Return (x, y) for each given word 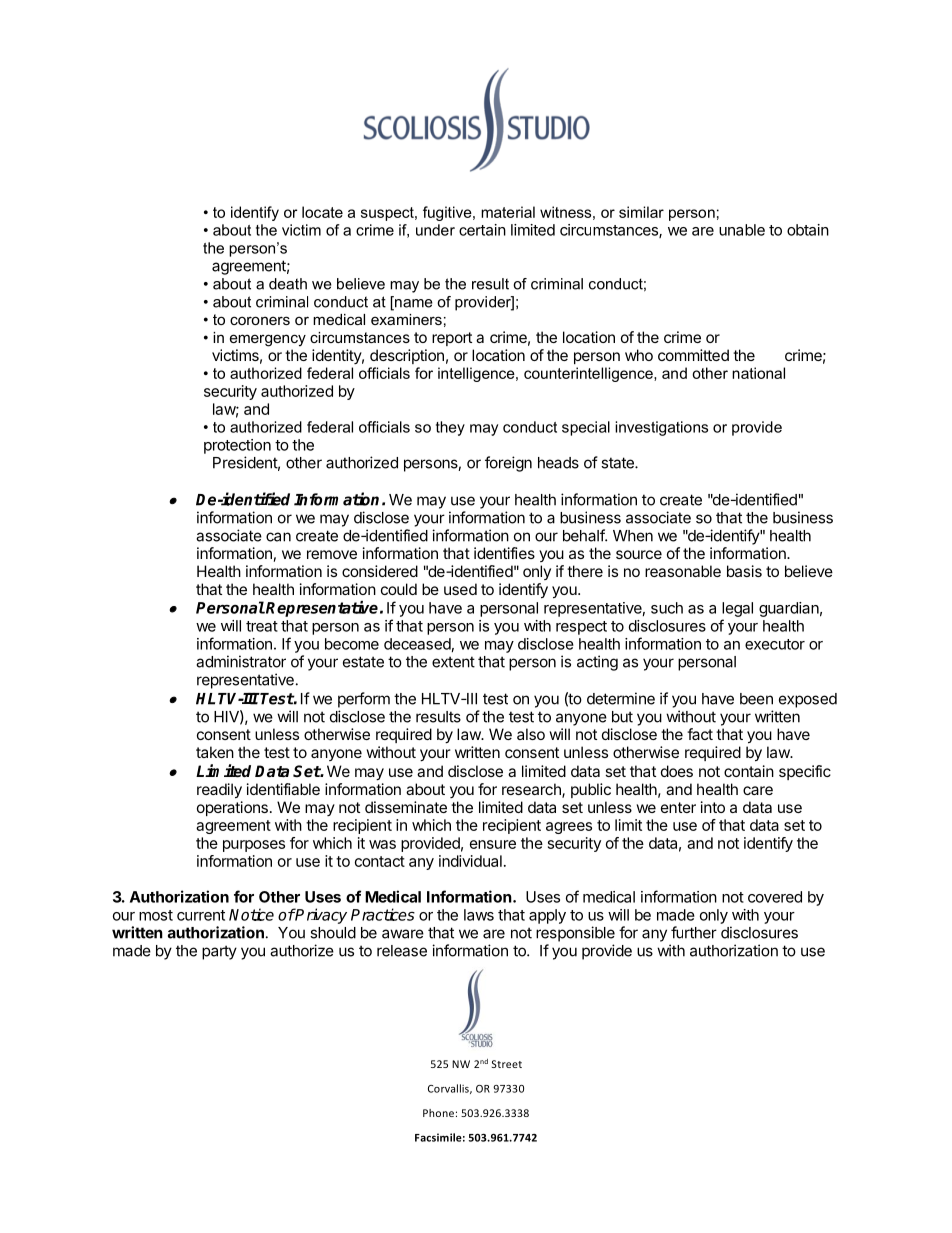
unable (742, 230)
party (219, 952)
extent (453, 662)
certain (482, 230)
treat (262, 626)
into (713, 807)
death (288, 284)
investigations (661, 428)
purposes (254, 846)
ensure (493, 844)
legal (737, 609)
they (450, 428)
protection (237, 446)
